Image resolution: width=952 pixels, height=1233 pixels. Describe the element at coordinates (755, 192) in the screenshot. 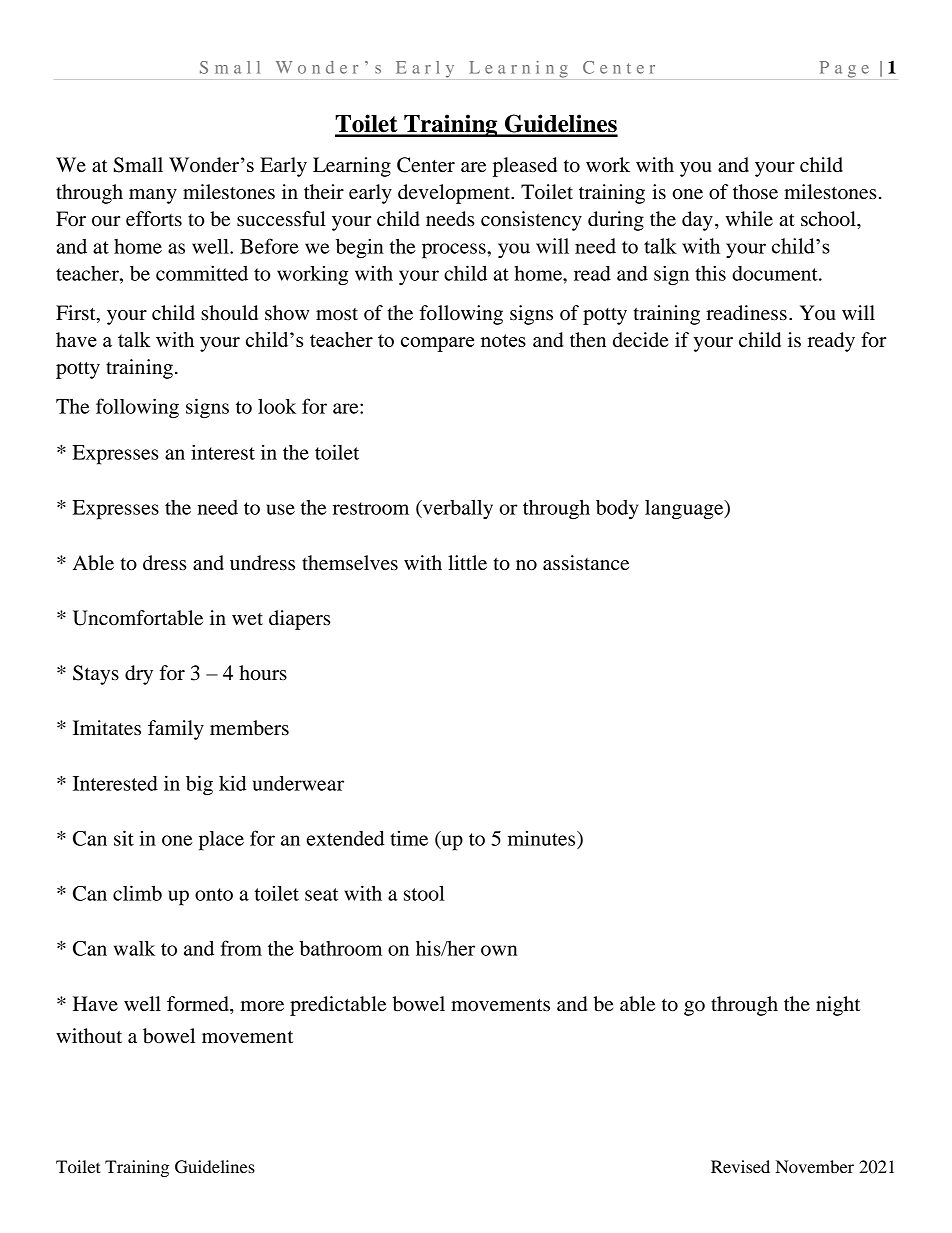

I see `those` at that location.
